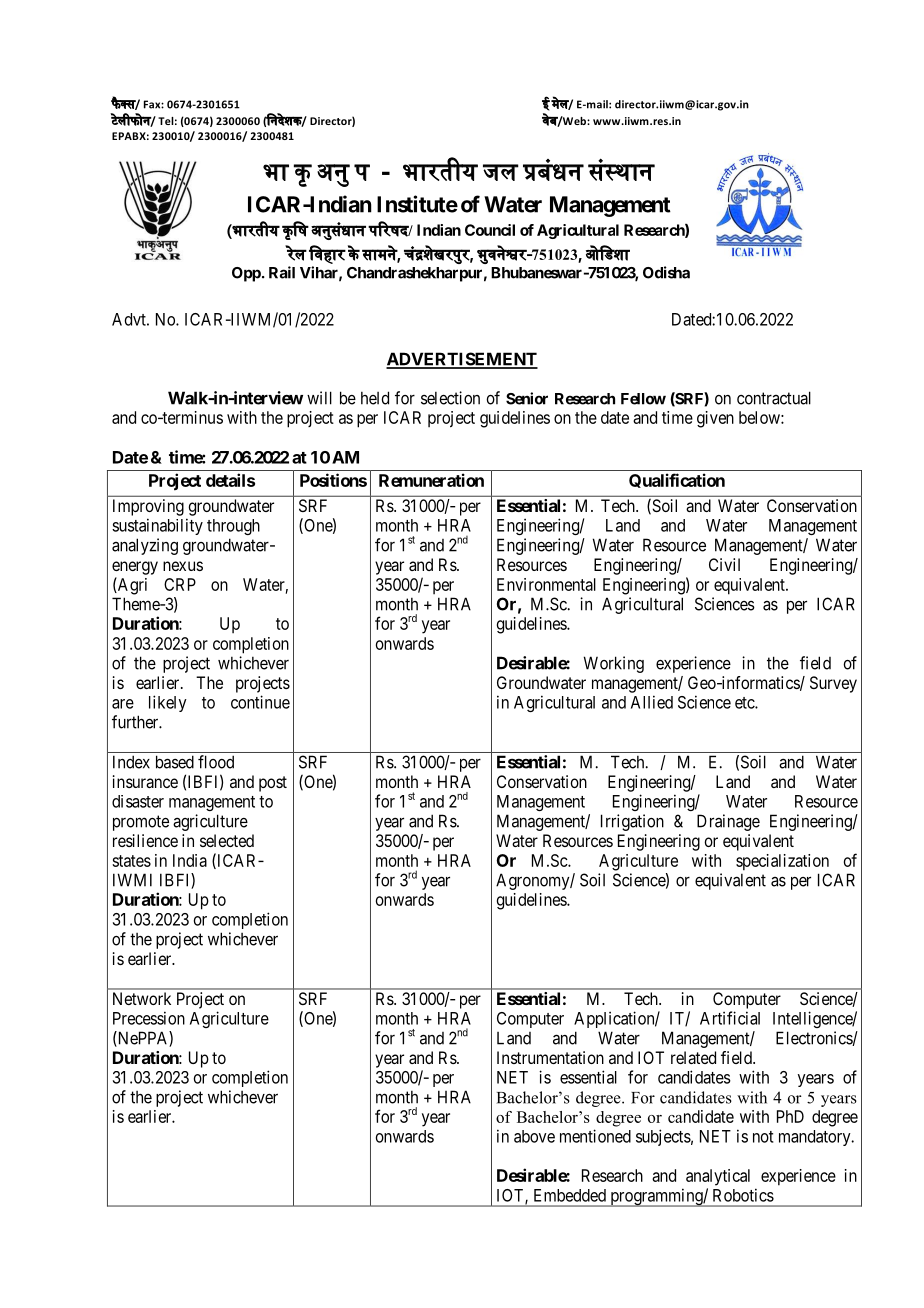 The image size is (924, 1308). Describe the element at coordinates (149, 1018) in the screenshot. I see `Precession` at that location.
